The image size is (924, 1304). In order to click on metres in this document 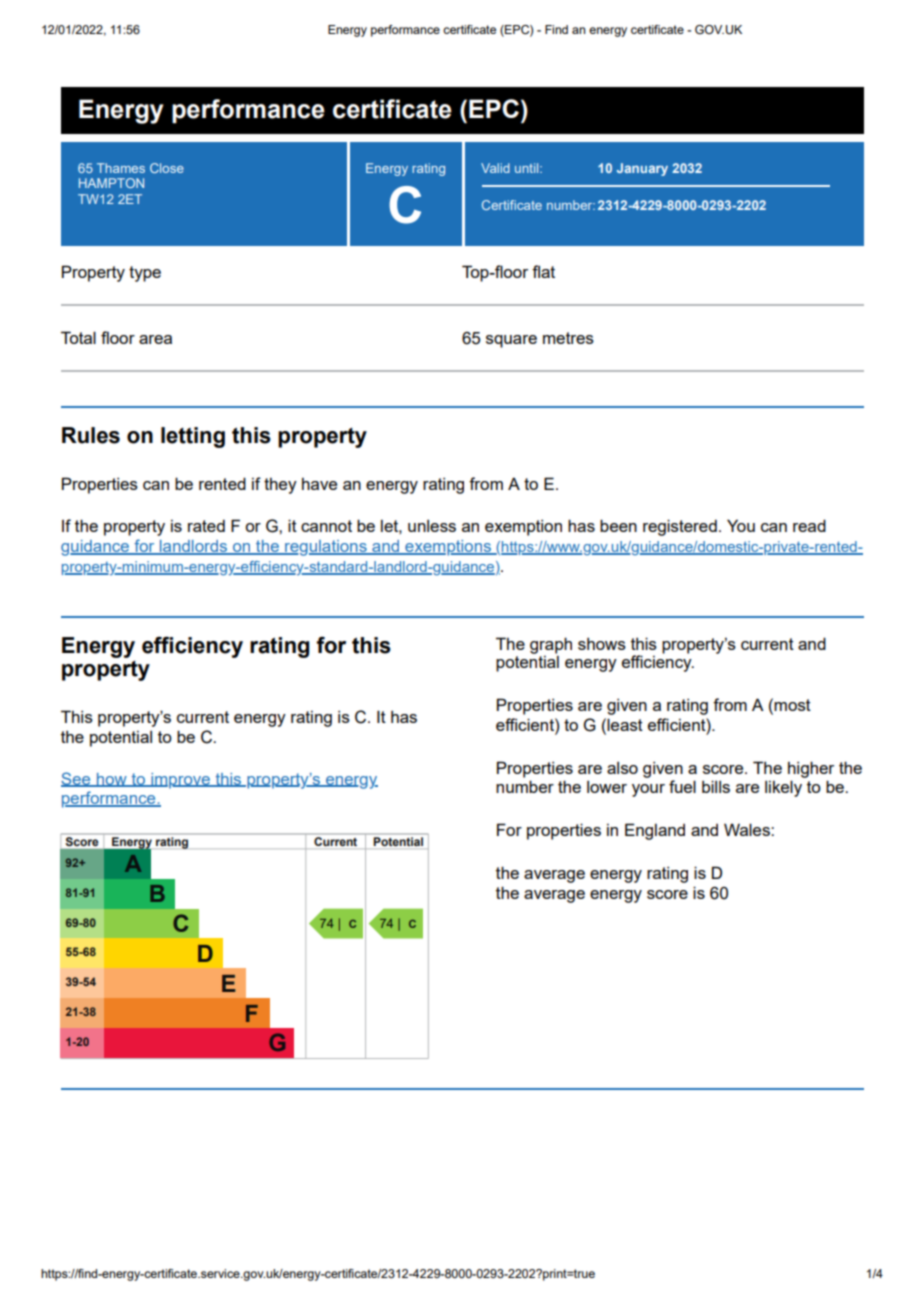, I will do `click(568, 338)`.
